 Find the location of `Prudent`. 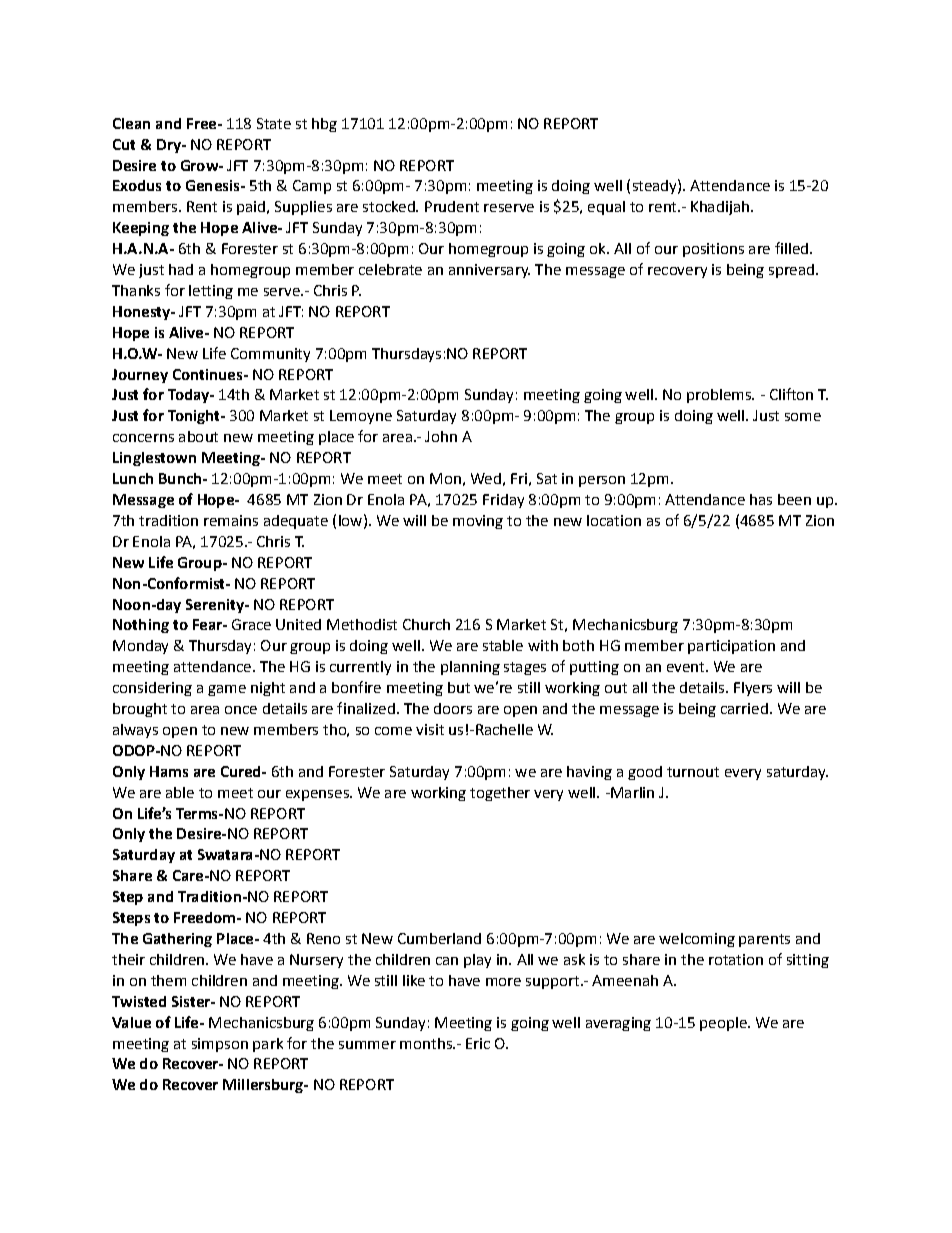

Prudent is located at coordinates (452, 206).
